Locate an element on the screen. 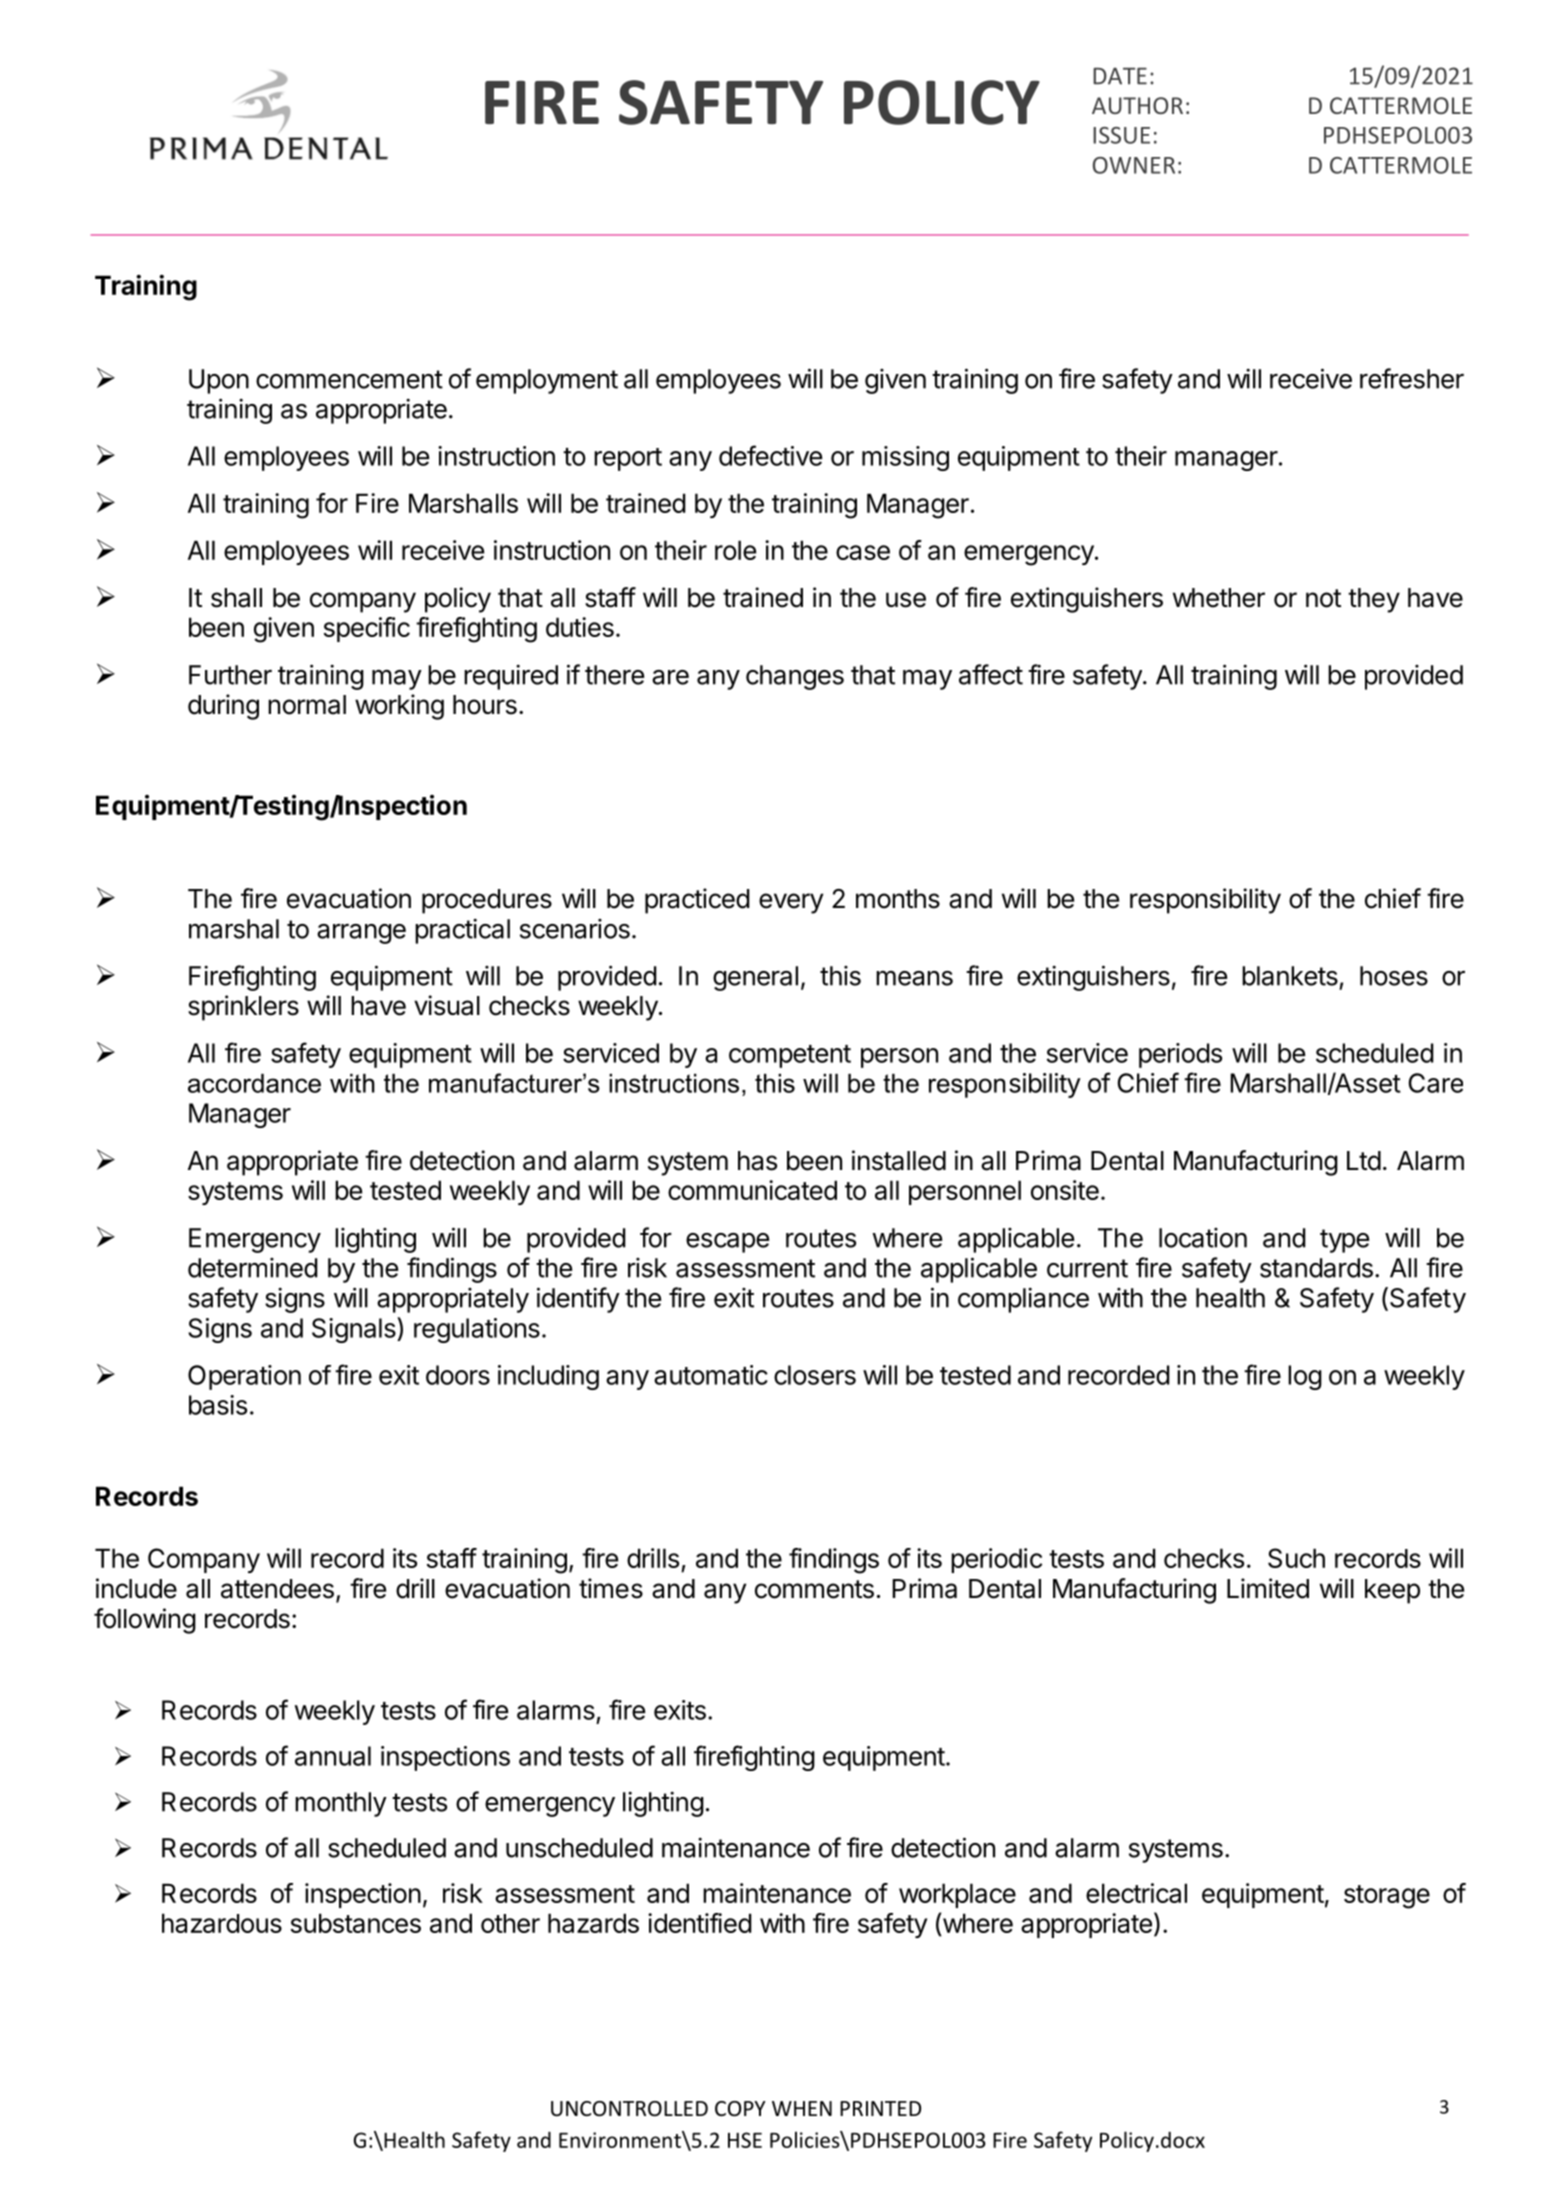 The image size is (1559, 2204). comments is located at coordinates (814, 1589).
